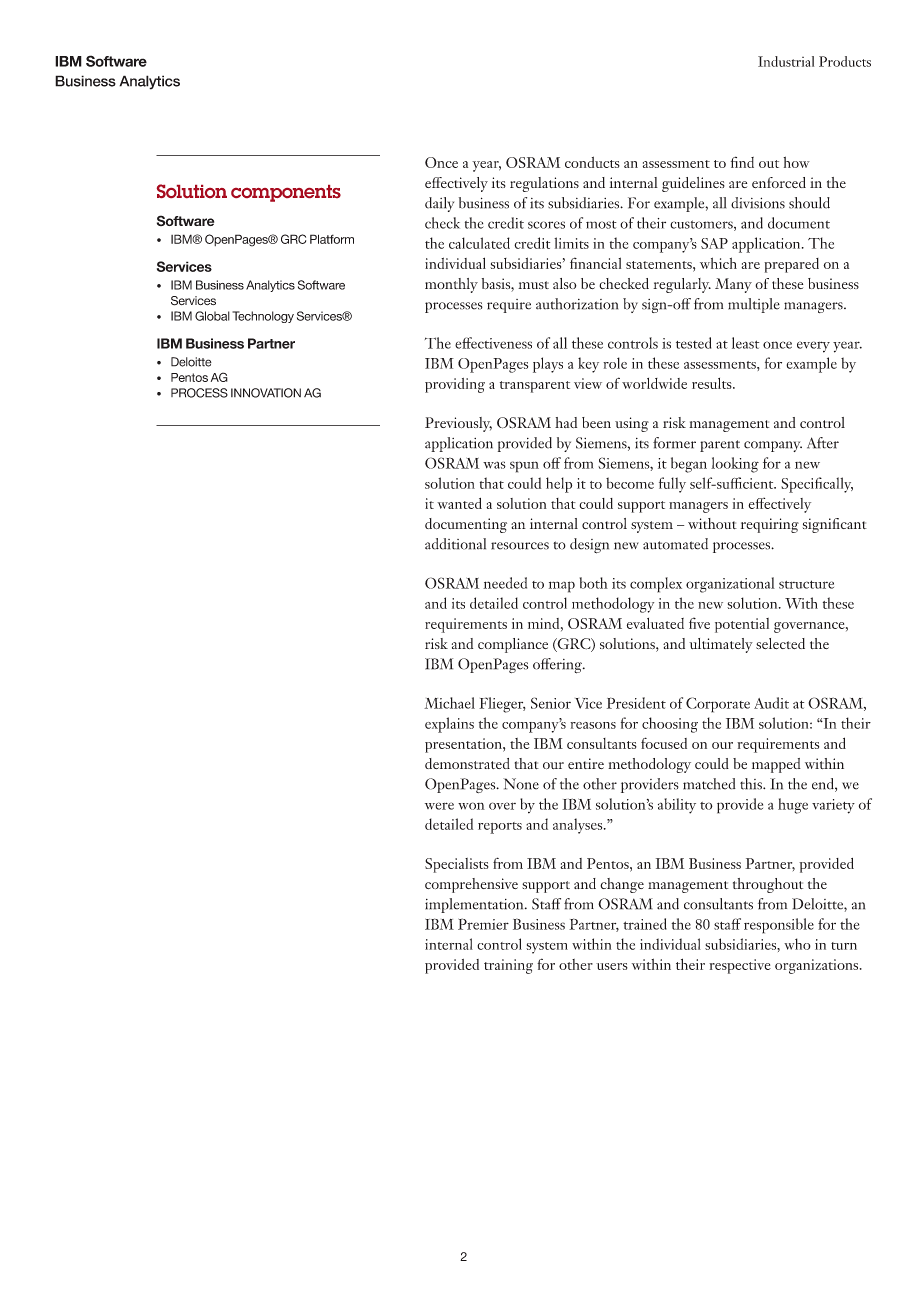  I want to click on selected, so click(780, 643).
